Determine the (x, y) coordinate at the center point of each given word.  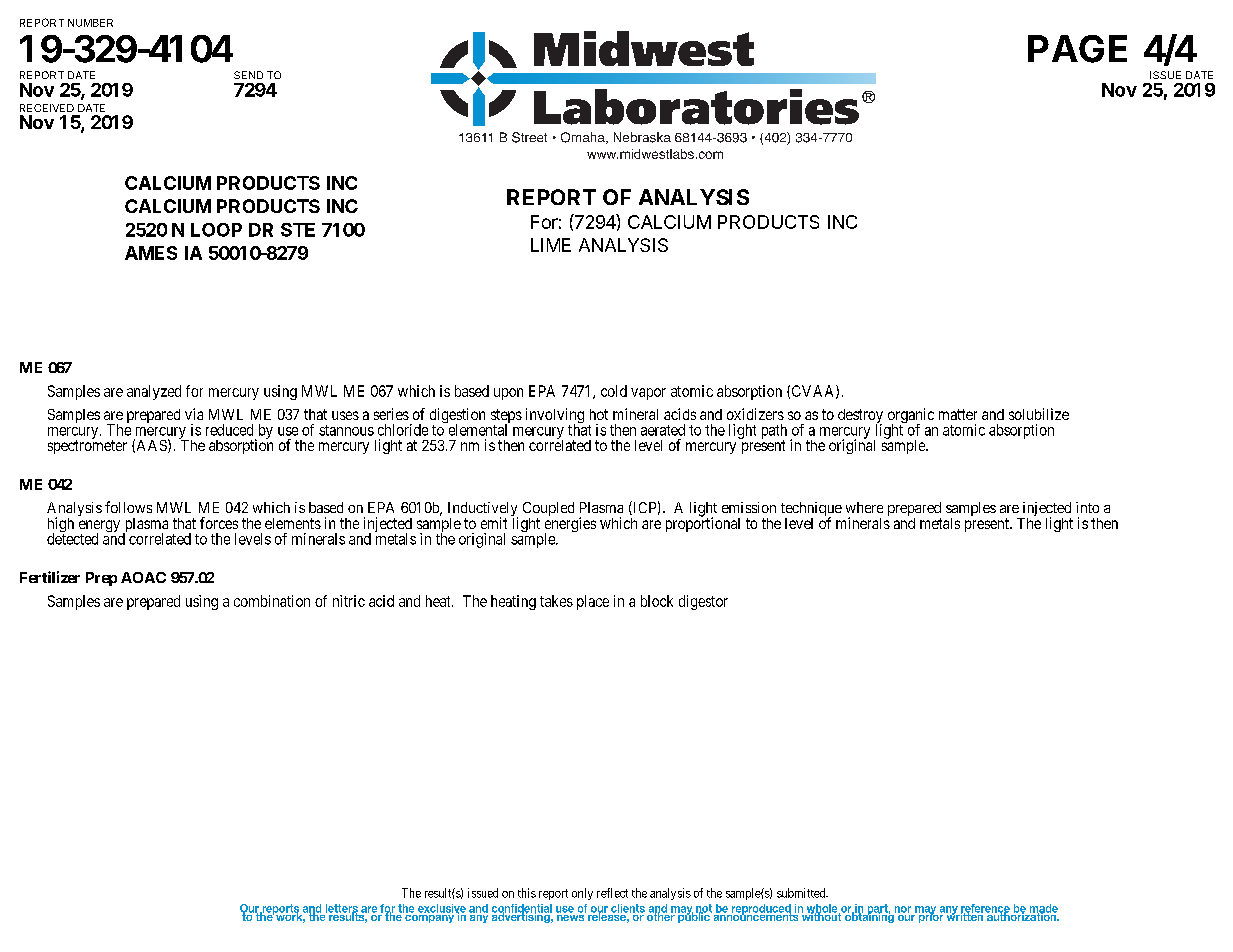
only (582, 894)
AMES (151, 253)
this (527, 893)
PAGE (1077, 49)
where (864, 507)
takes (556, 601)
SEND (248, 75)
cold (614, 391)
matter (958, 414)
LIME (551, 245)
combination (272, 601)
